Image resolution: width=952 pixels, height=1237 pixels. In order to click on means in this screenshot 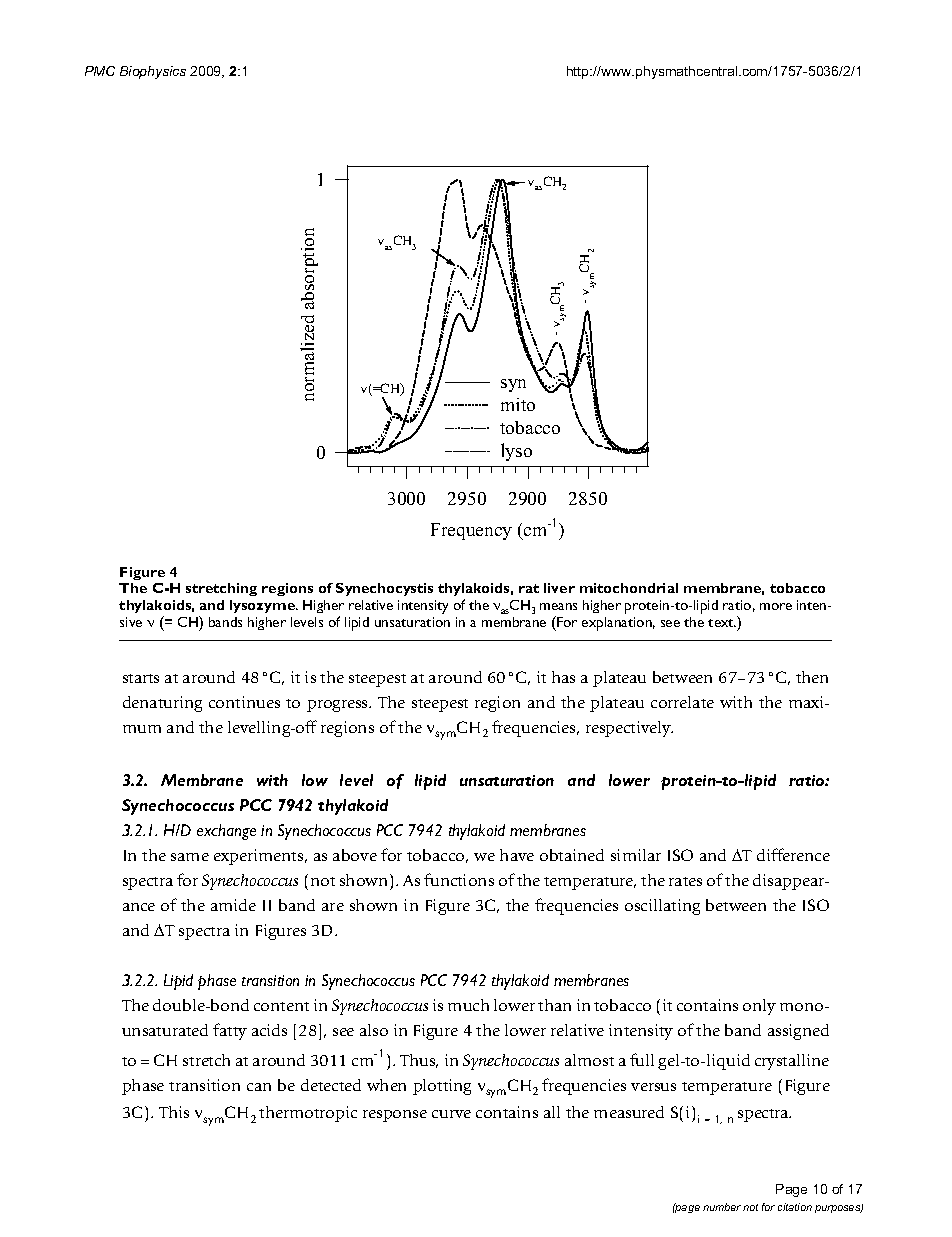, I will do `click(558, 606)`.
